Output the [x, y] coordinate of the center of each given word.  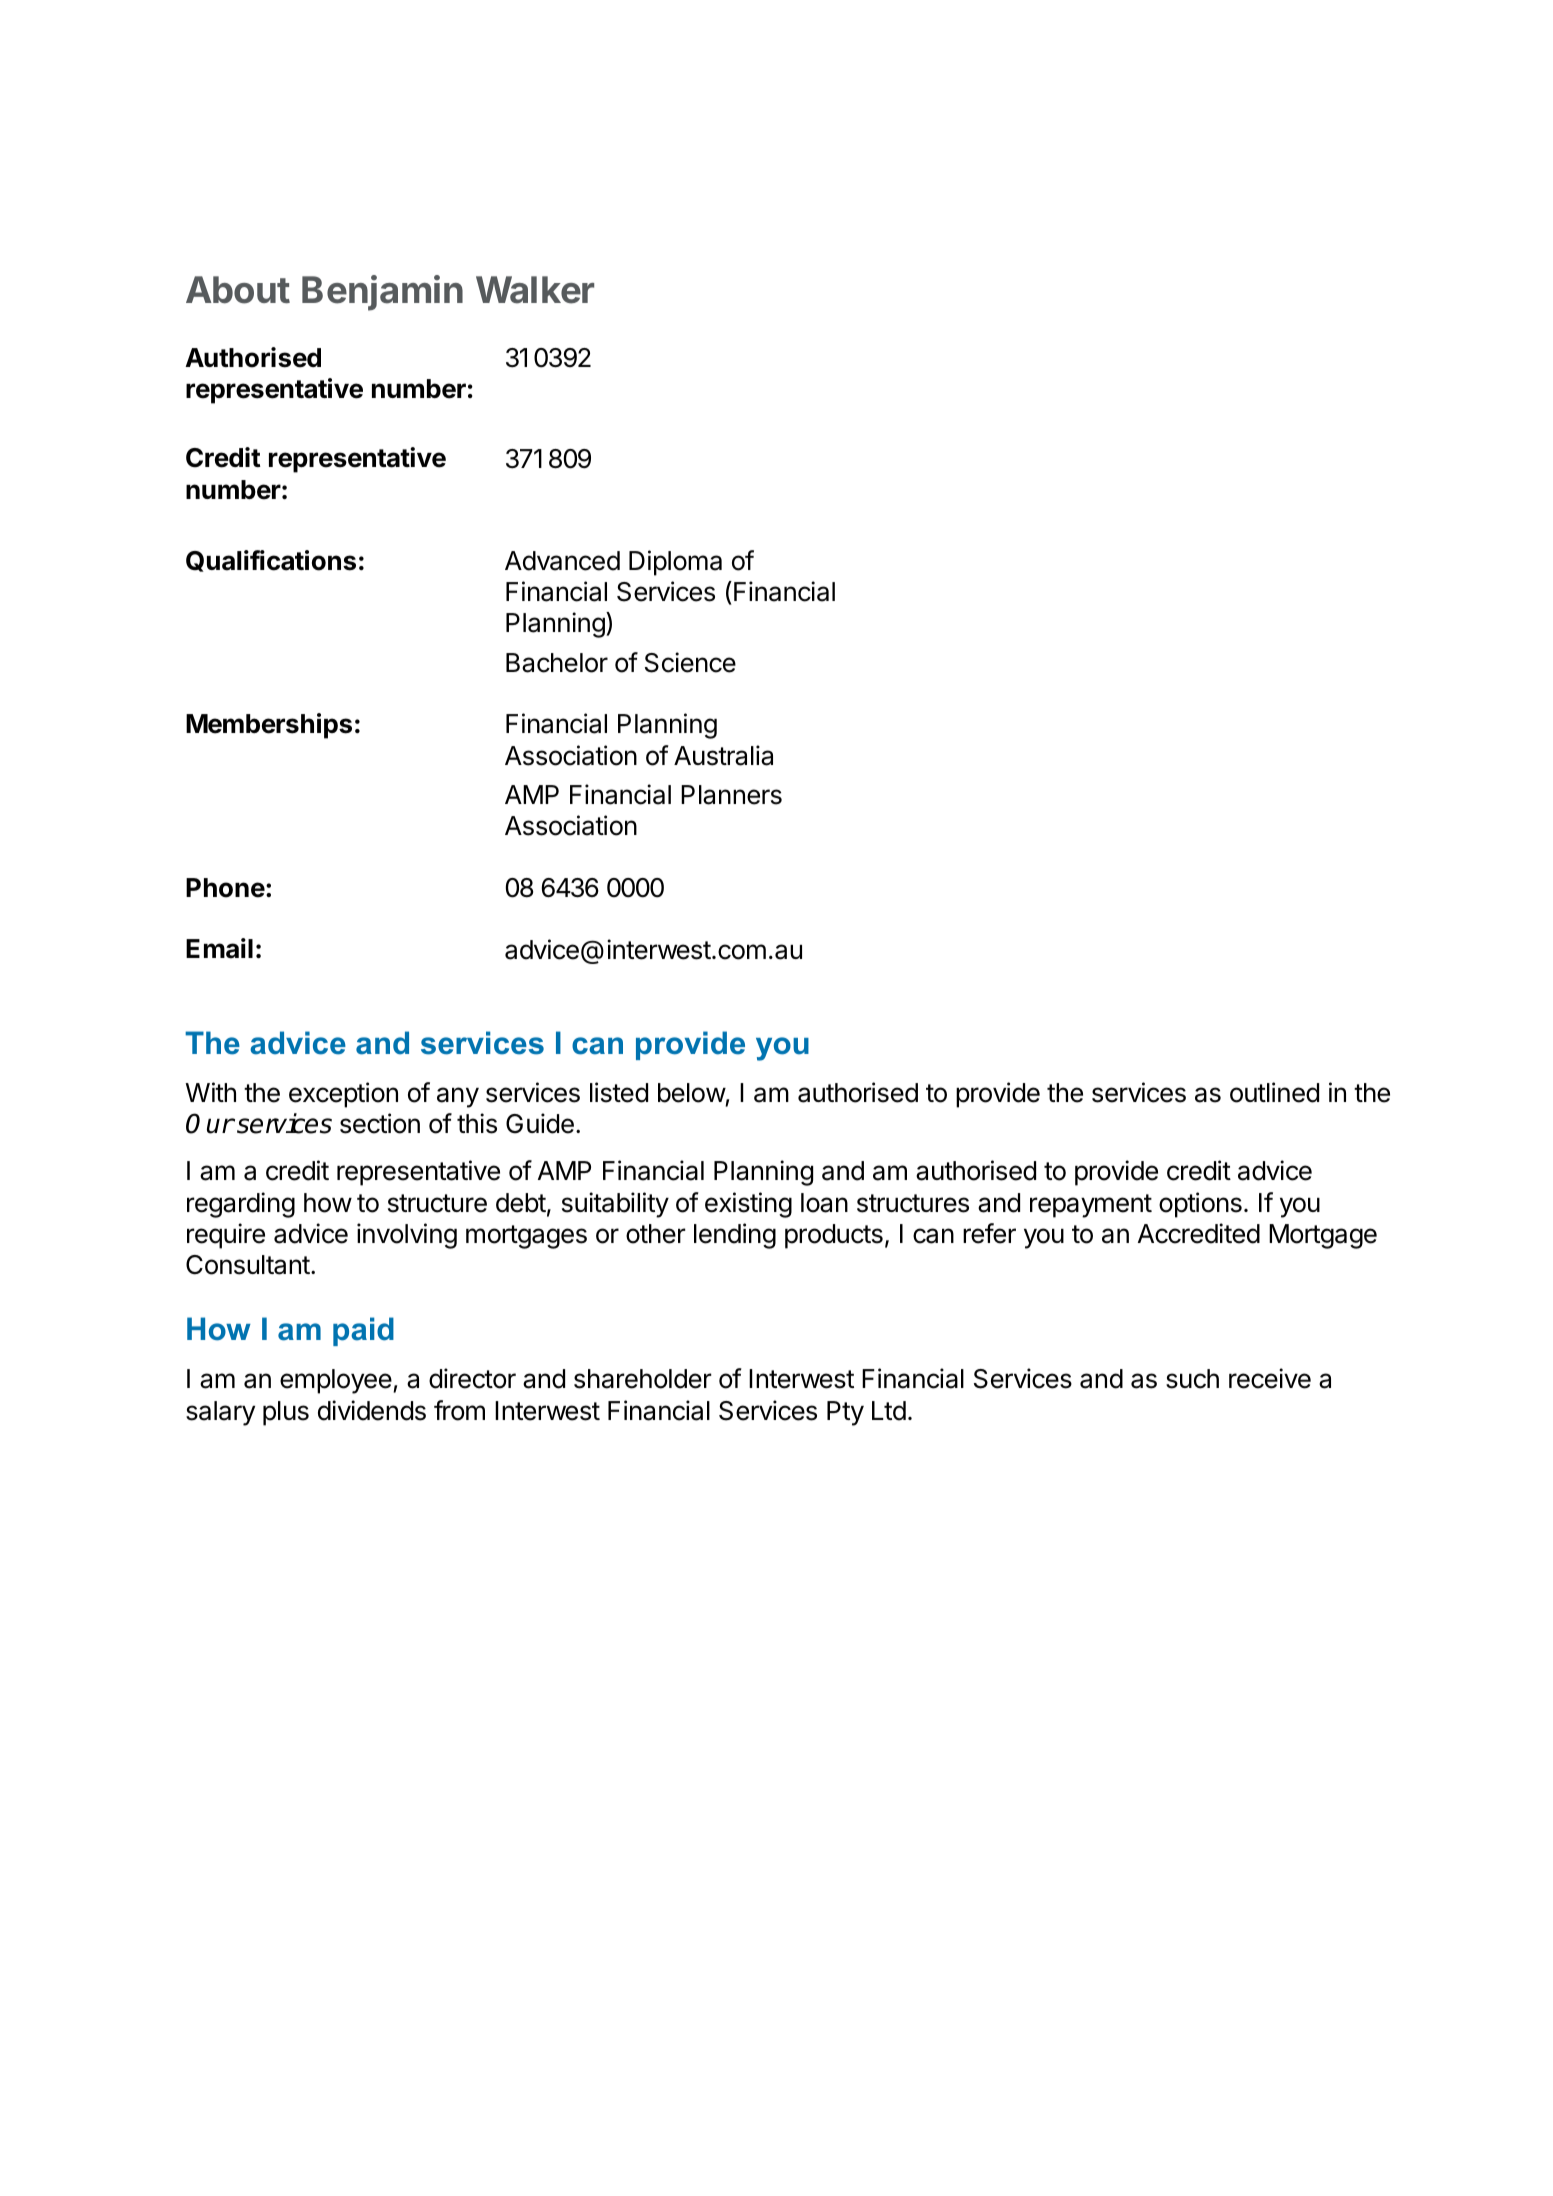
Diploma [675, 563]
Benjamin [382, 293]
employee [336, 1381]
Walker [535, 290]
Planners [731, 795]
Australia [723, 755]
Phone [225, 888]
